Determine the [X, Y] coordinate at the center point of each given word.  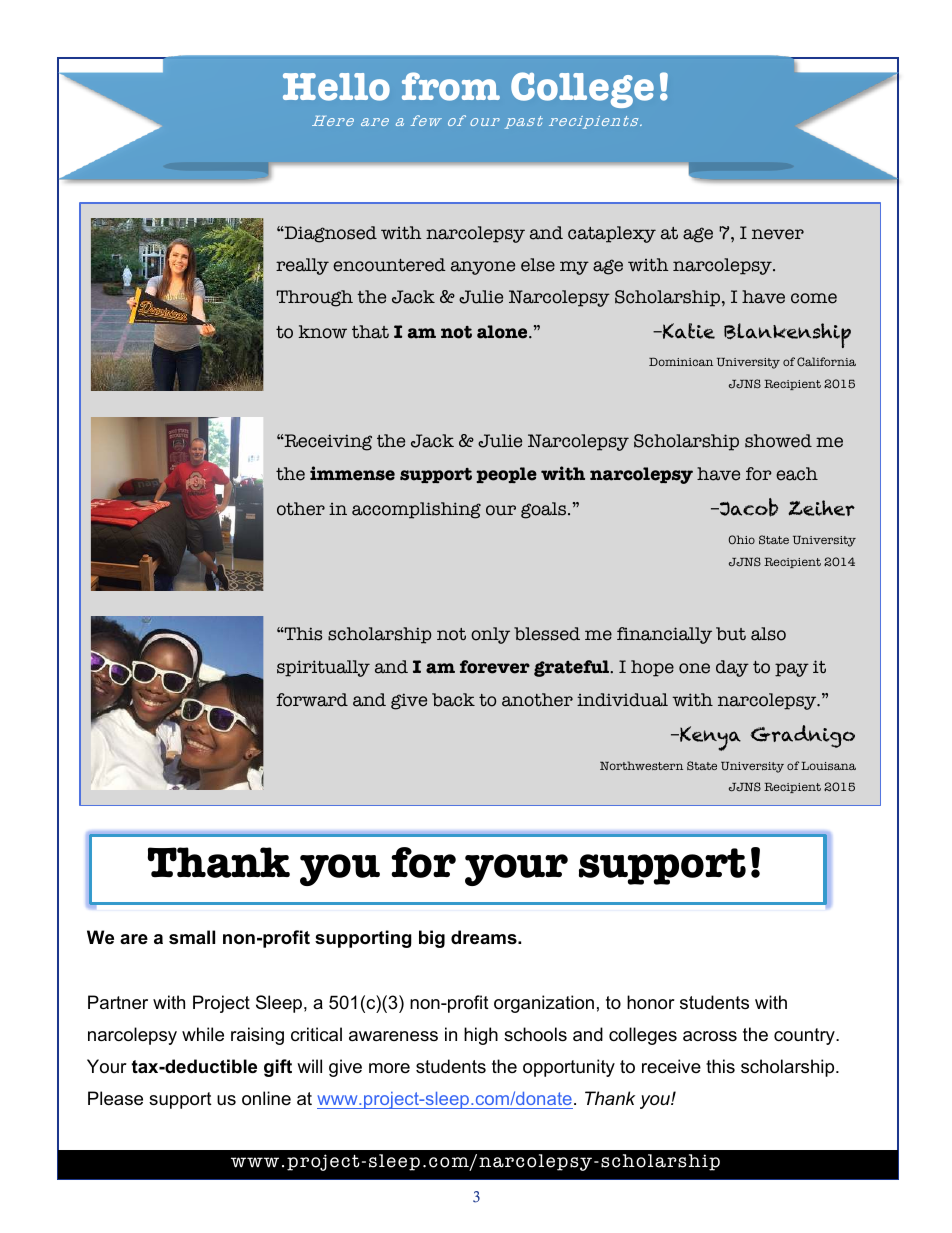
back [453, 700]
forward [312, 700]
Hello [336, 87]
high [481, 1036]
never [778, 234]
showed [778, 441]
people [506, 475]
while [203, 1034]
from [451, 86]
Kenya [709, 738]
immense [352, 473]
